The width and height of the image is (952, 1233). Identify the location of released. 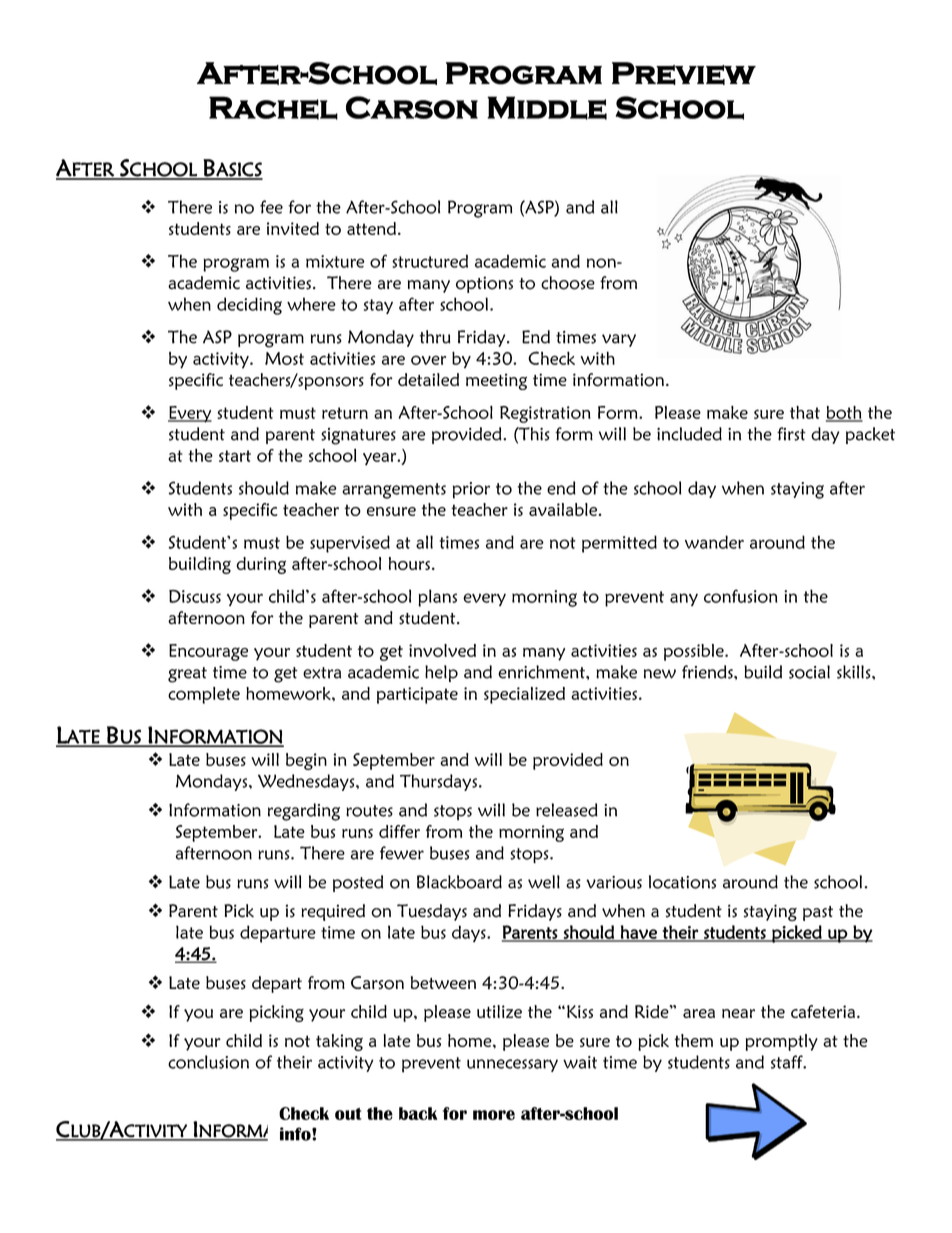
(567, 810).
